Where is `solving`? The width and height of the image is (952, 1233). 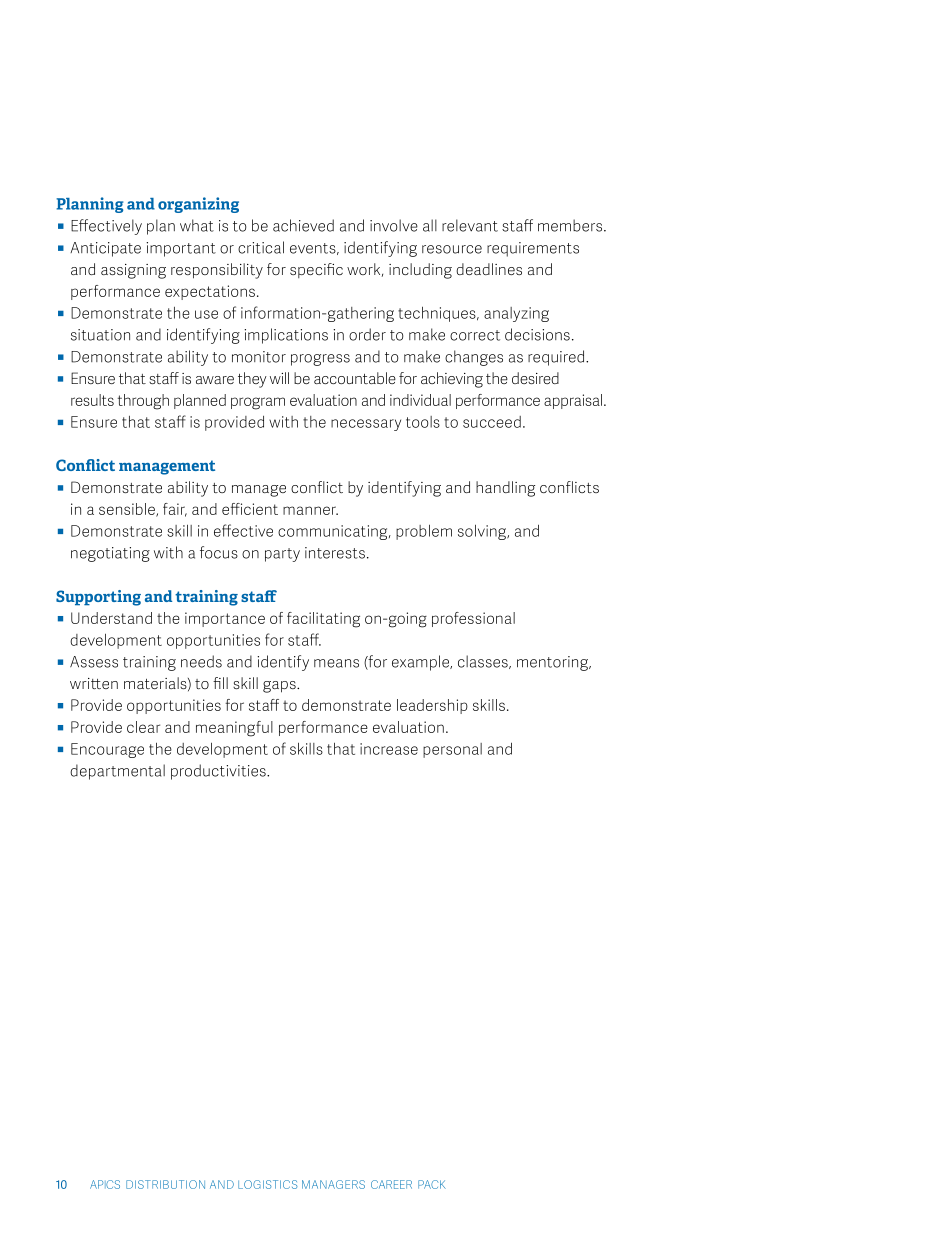
solving is located at coordinates (483, 532).
